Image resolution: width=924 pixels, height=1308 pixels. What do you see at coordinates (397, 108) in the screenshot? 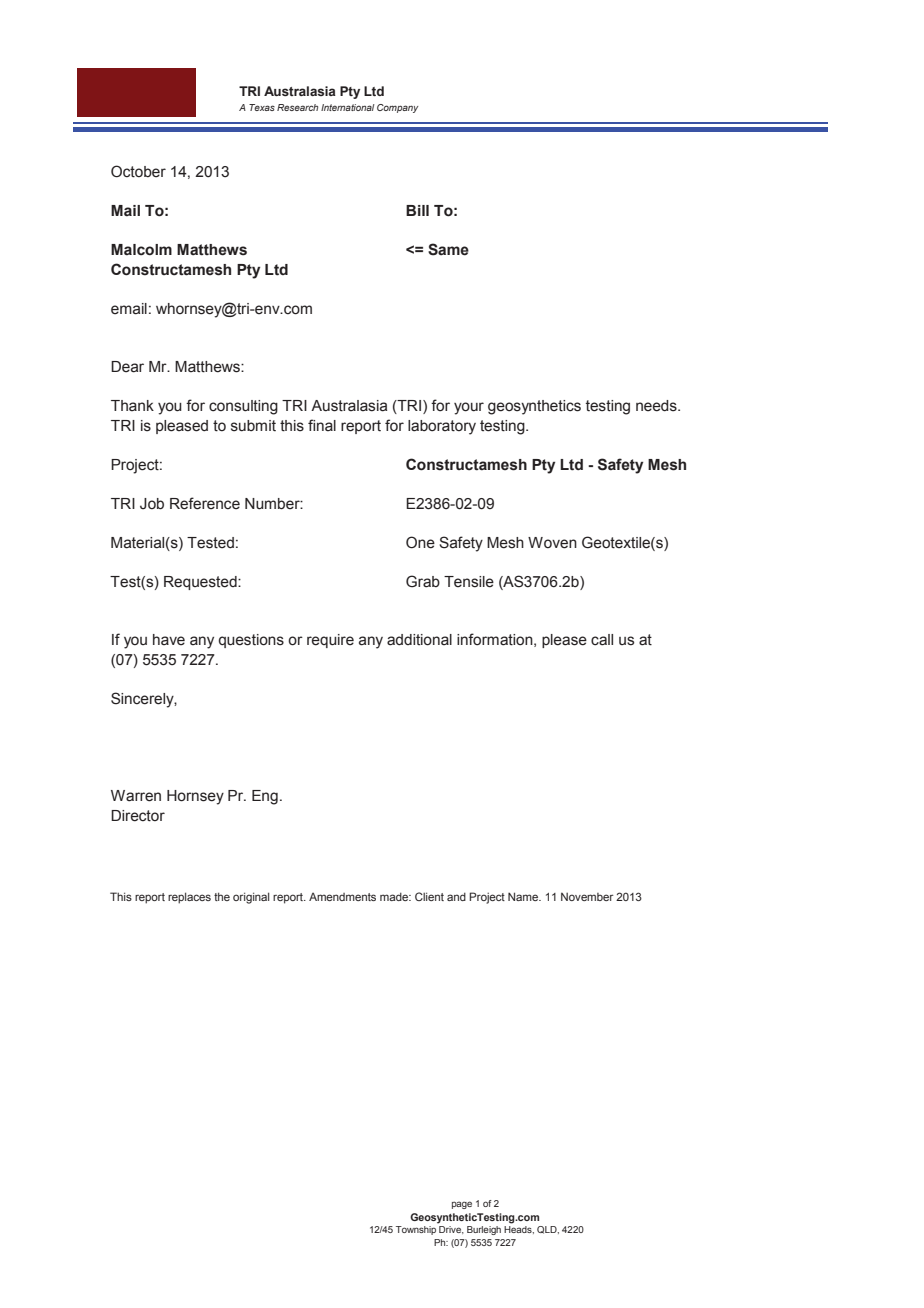
I see `Company` at bounding box center [397, 108].
